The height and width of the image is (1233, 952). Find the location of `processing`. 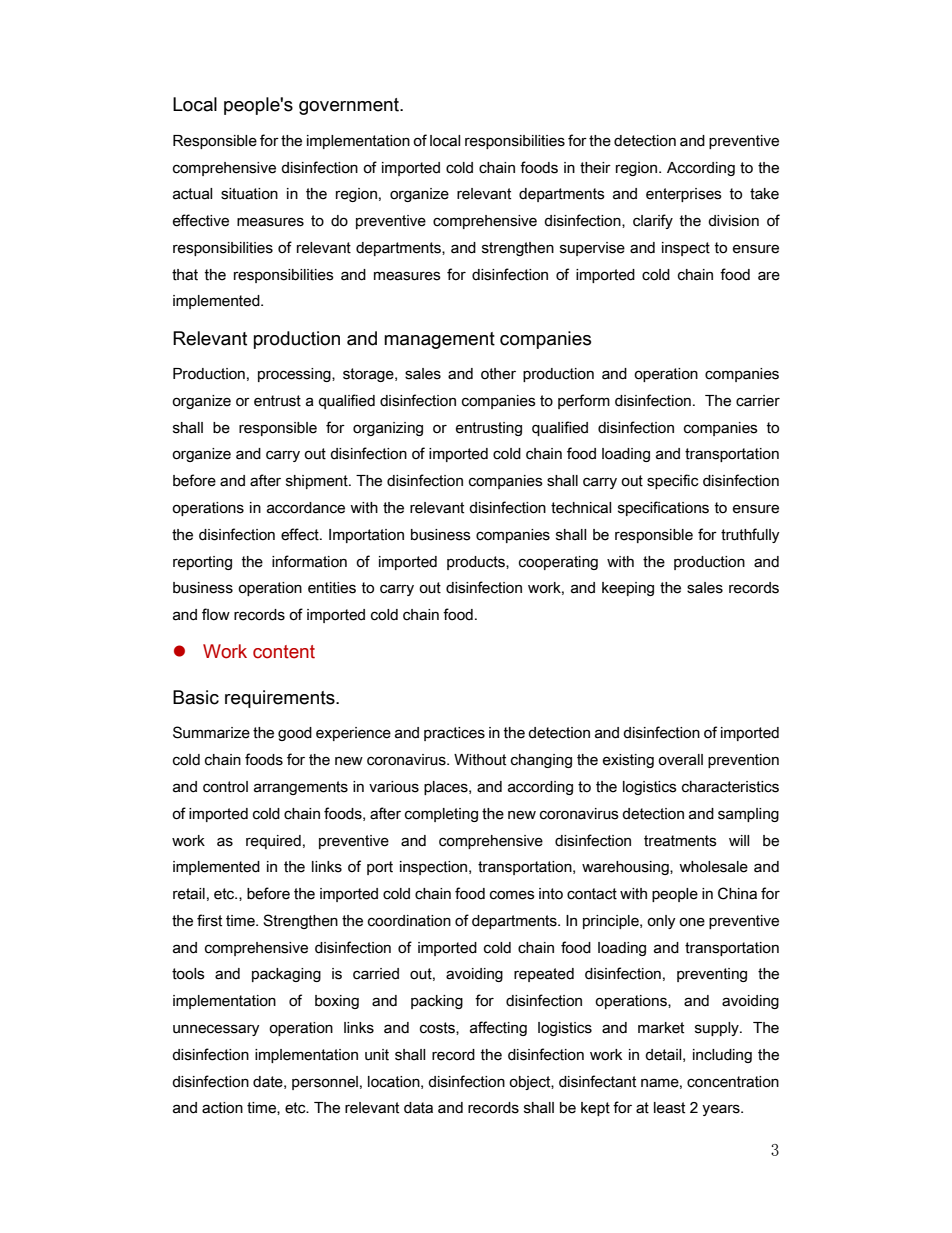

processing is located at coordinates (295, 375).
